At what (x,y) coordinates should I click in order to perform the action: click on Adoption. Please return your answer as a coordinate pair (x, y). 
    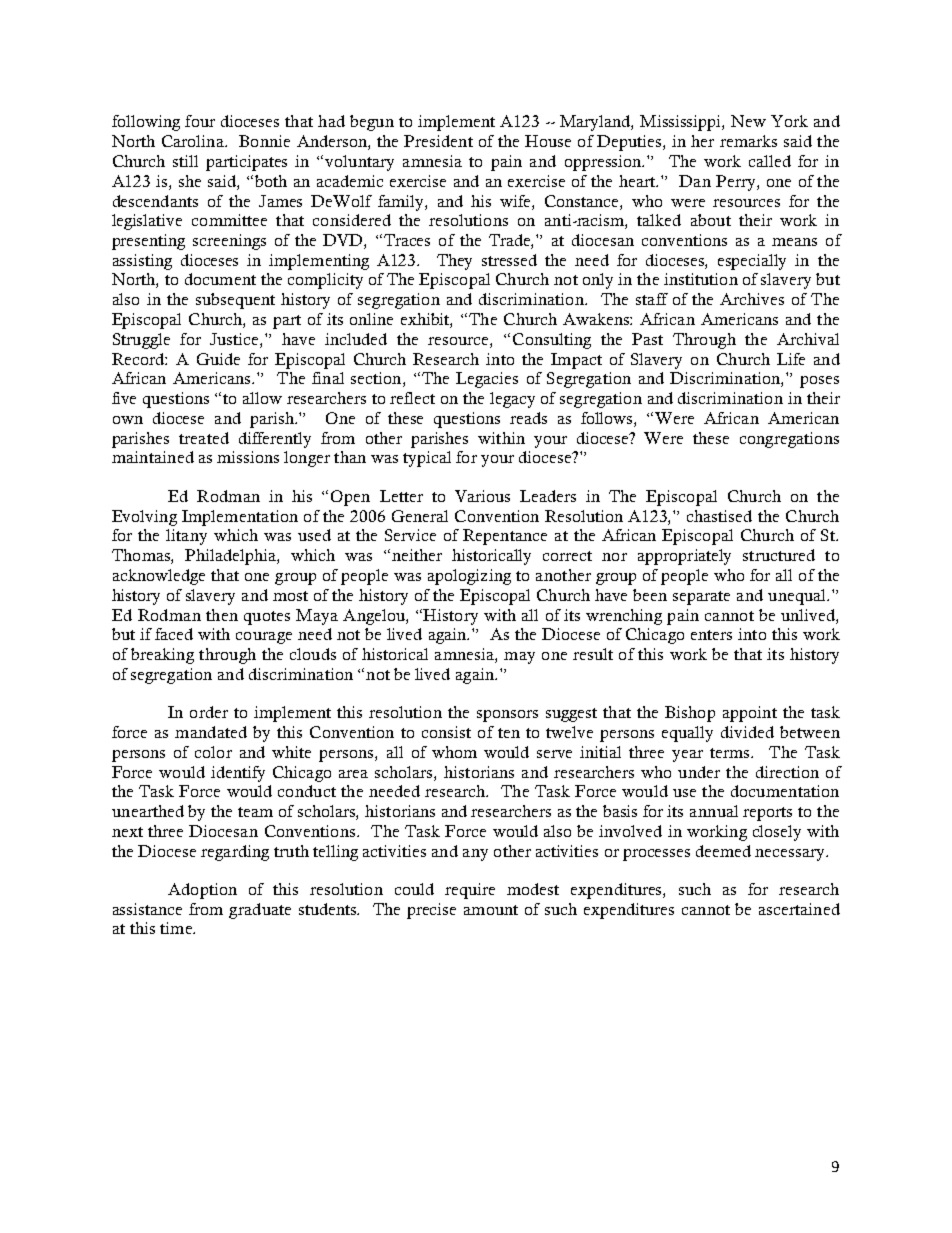
    Looking at the image, I should click on (202, 891).
